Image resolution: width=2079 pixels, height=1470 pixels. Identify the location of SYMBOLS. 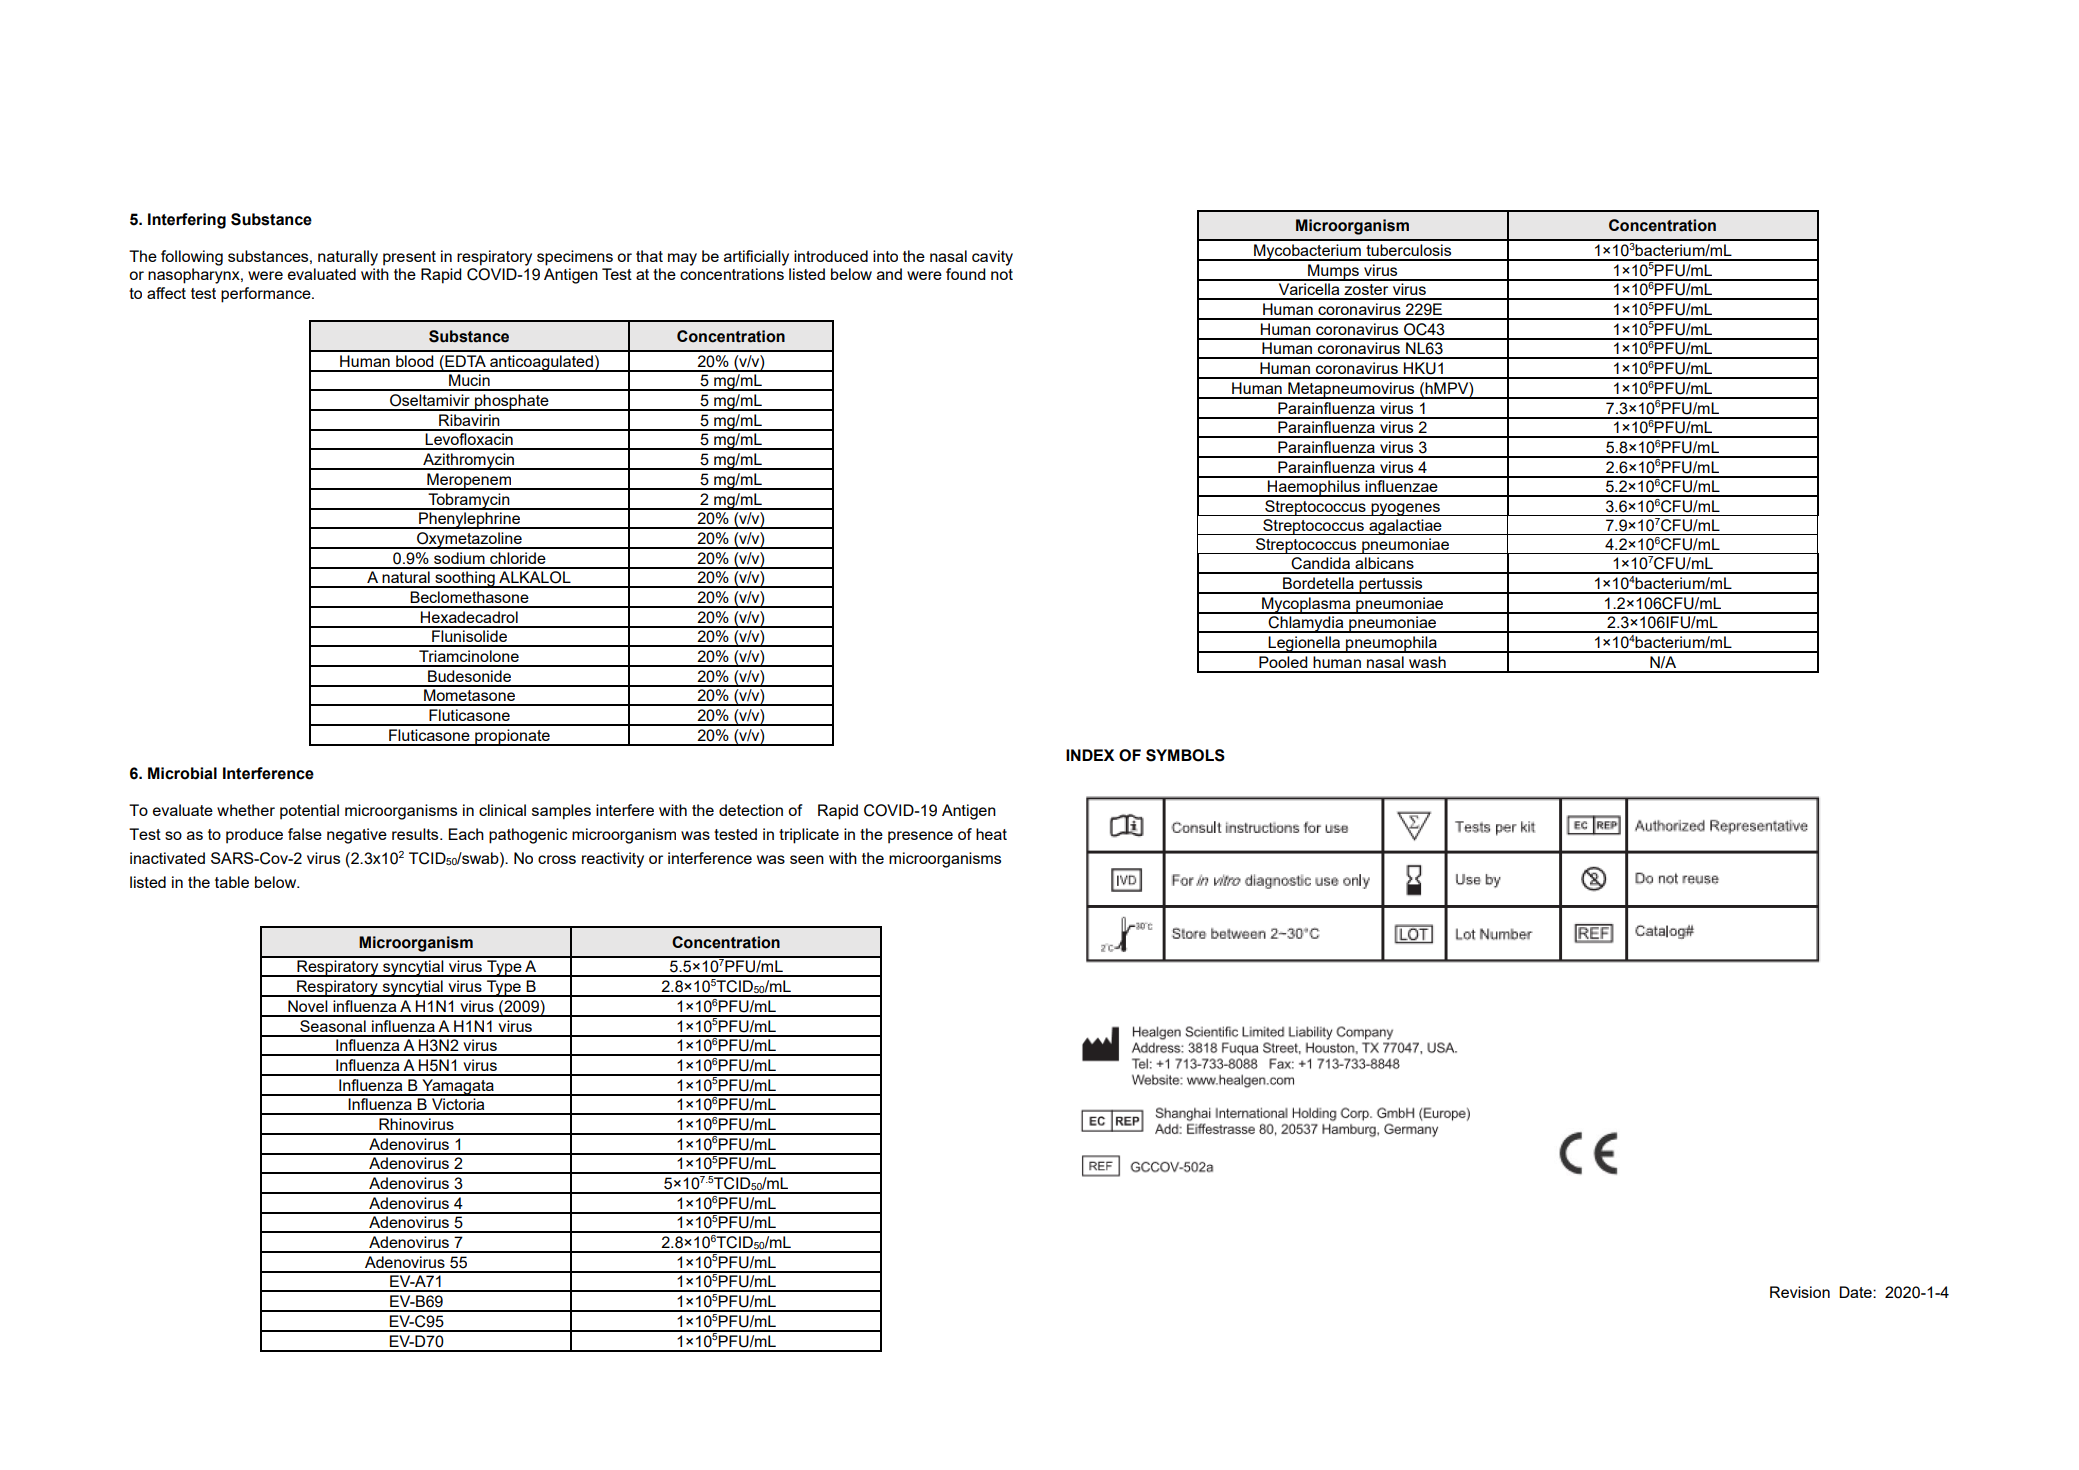
(1185, 755).
